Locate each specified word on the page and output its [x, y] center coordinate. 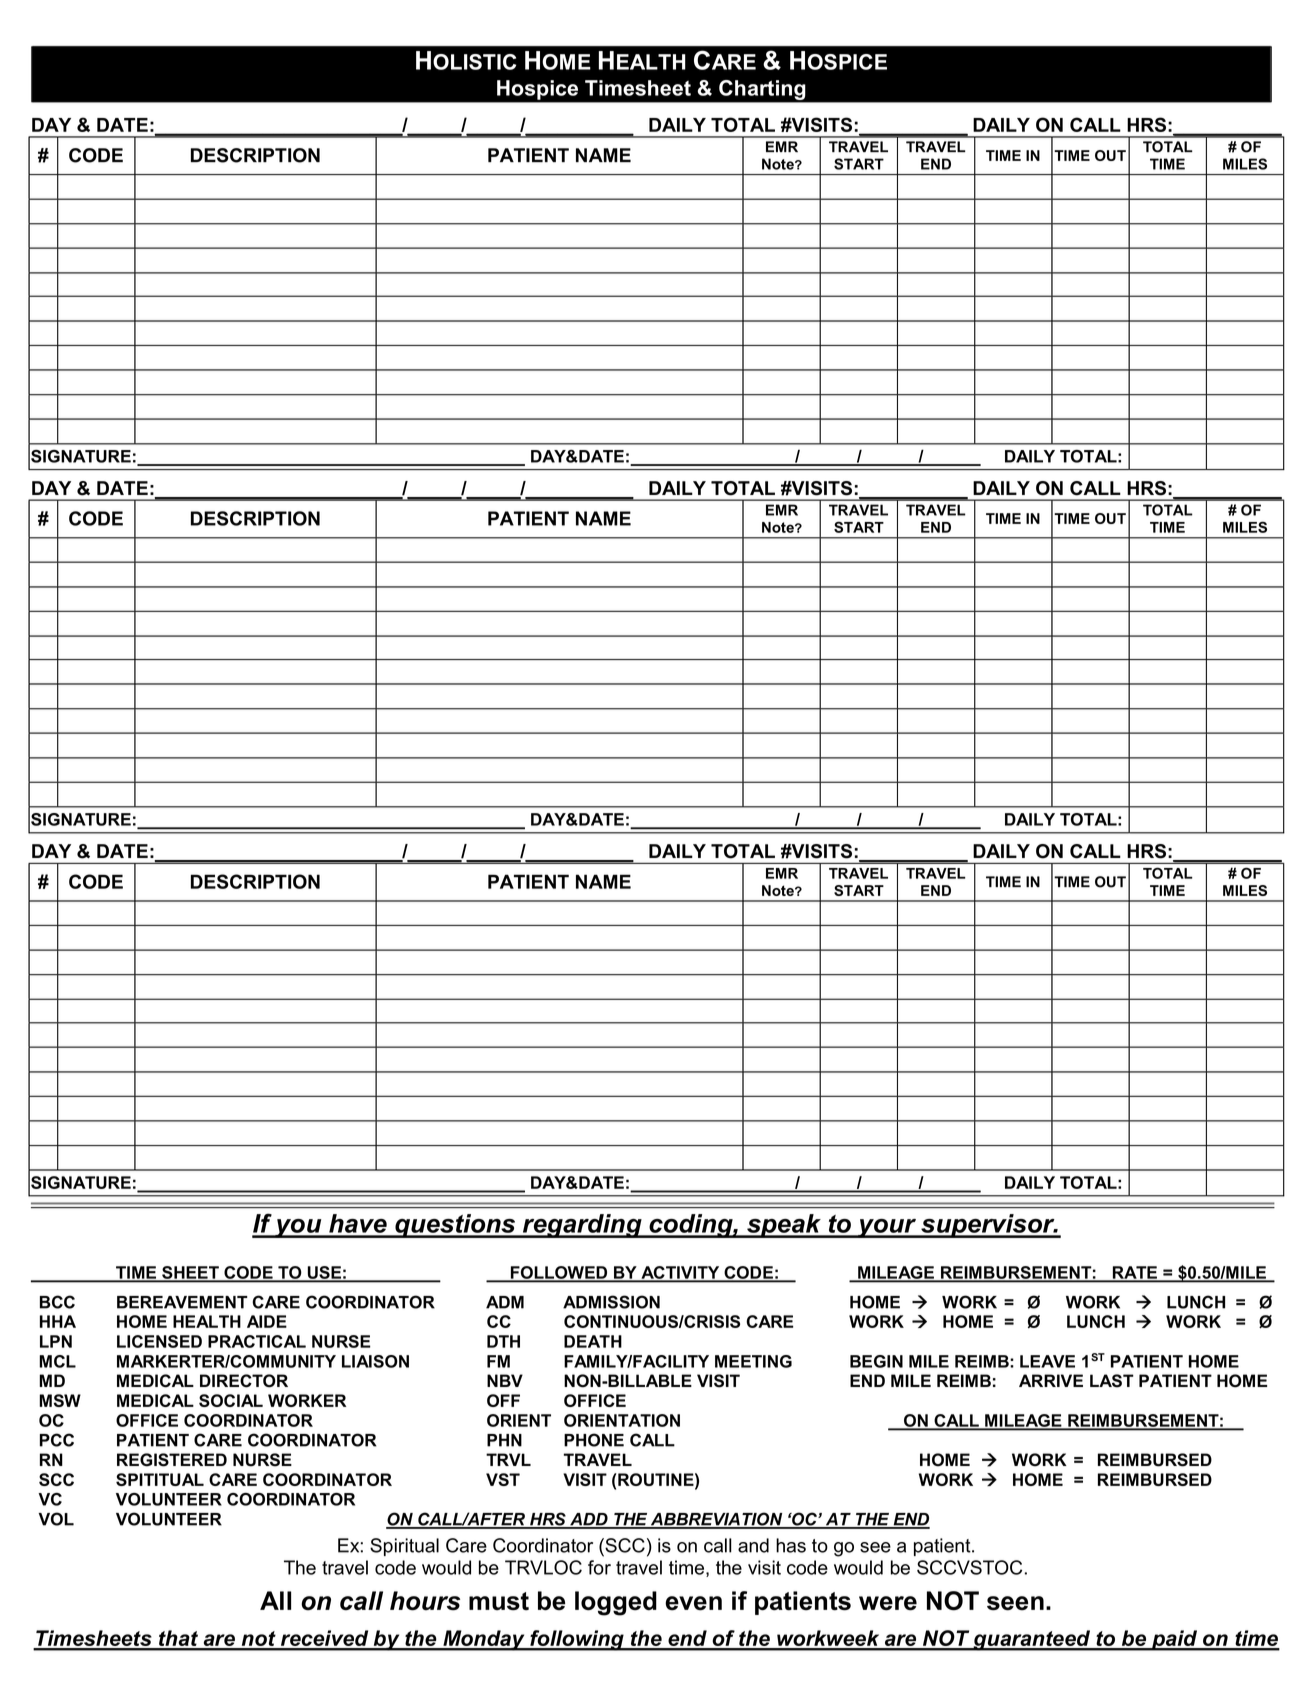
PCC [57, 1440]
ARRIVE [1051, 1380]
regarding [582, 1226]
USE [324, 1273]
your [887, 1228]
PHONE [594, 1440]
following [577, 1640]
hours [425, 1601]
